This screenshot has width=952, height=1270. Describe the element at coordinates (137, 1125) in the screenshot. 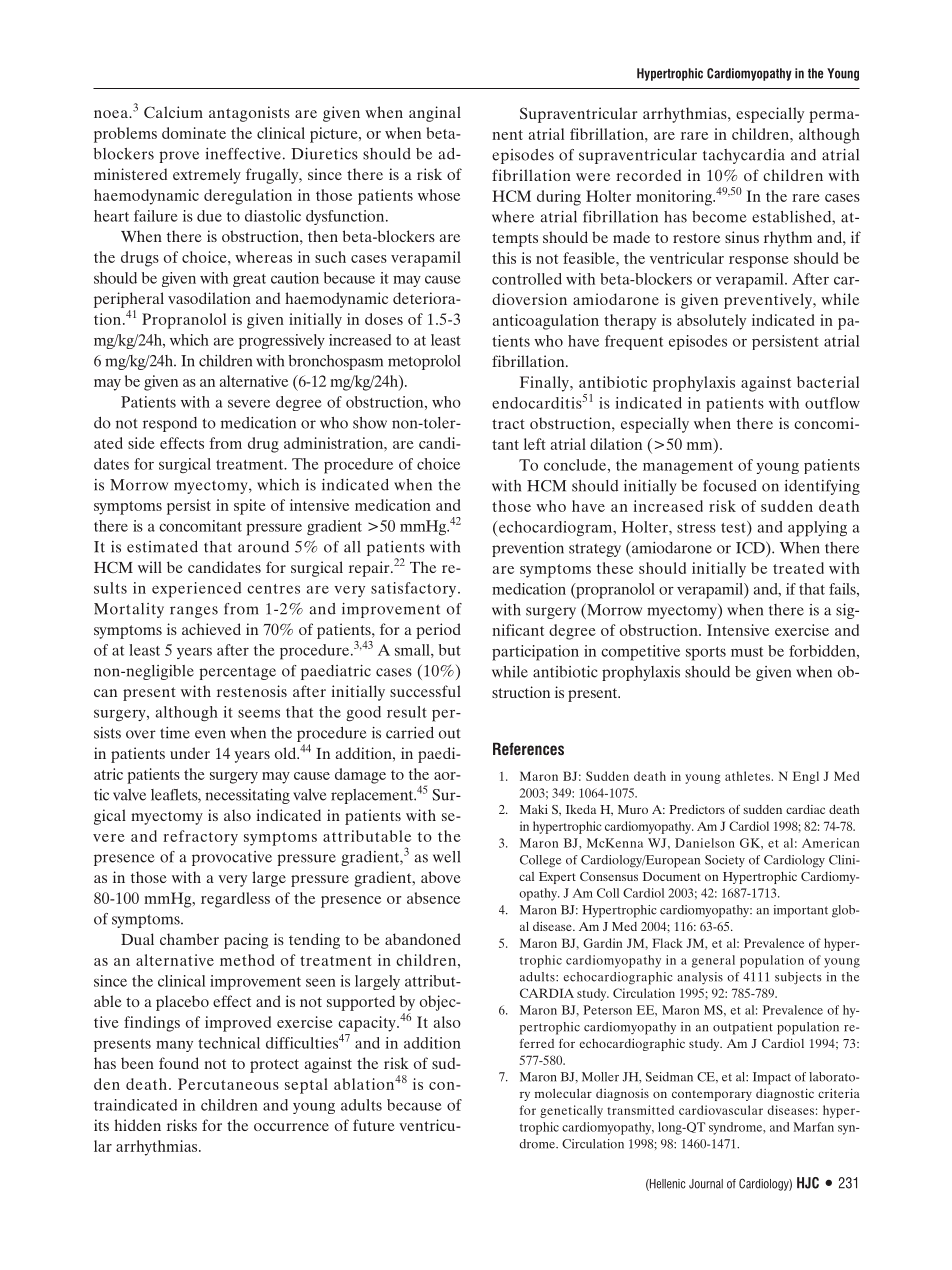

I see `hidden` at that location.
